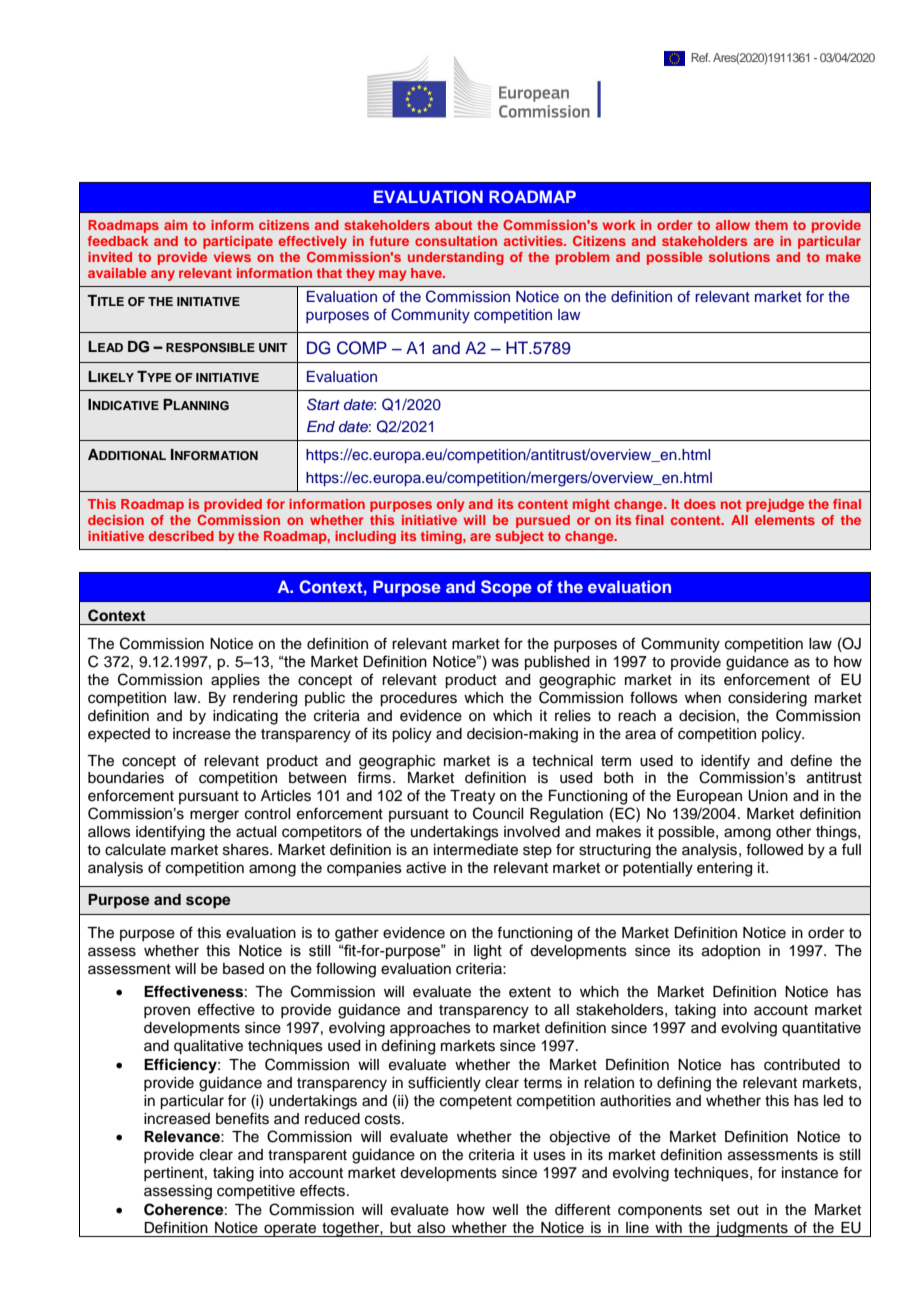  I want to click on Ref, so click(700, 57).
